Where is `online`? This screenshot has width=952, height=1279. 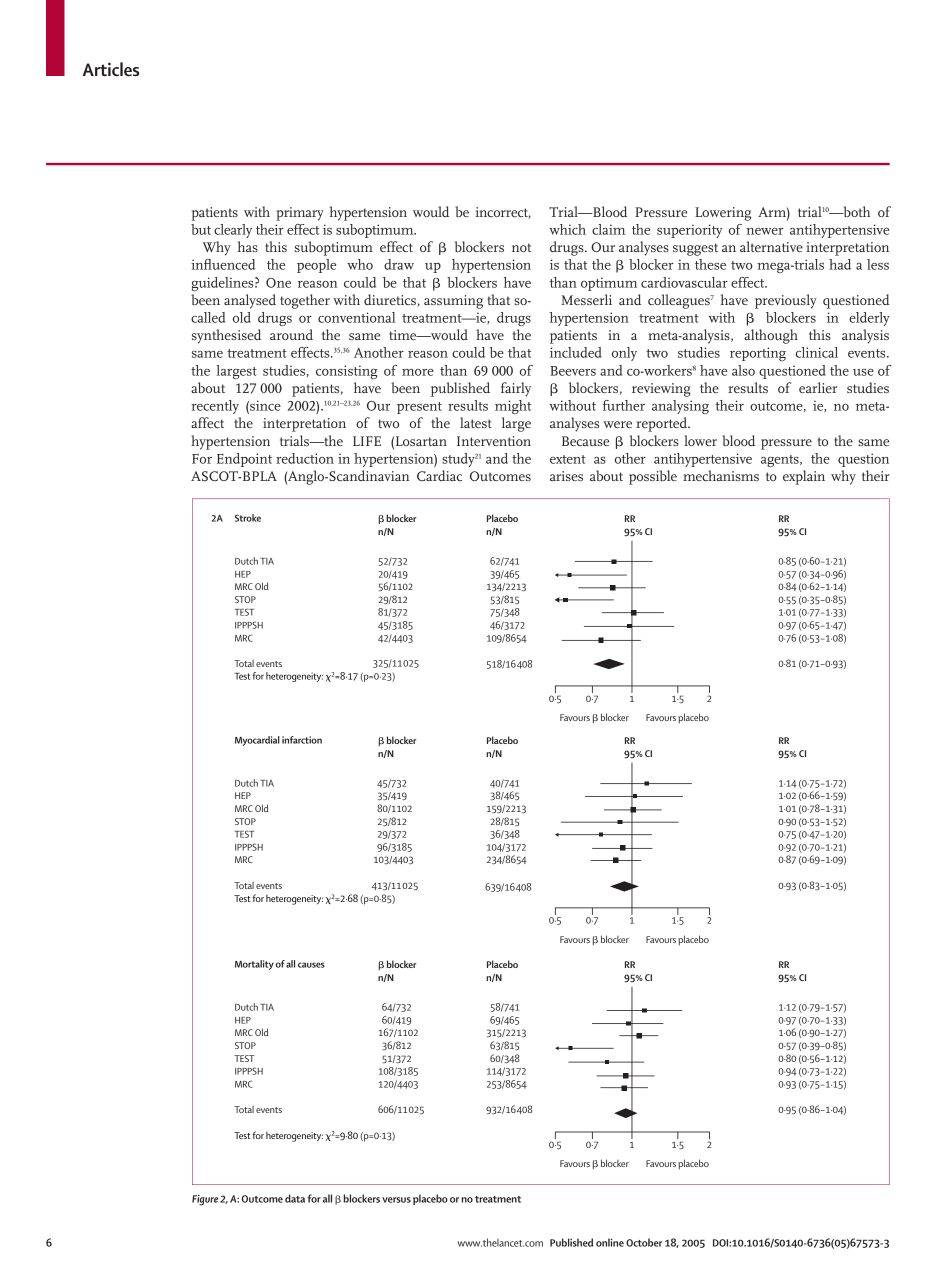 online is located at coordinates (610, 1242).
